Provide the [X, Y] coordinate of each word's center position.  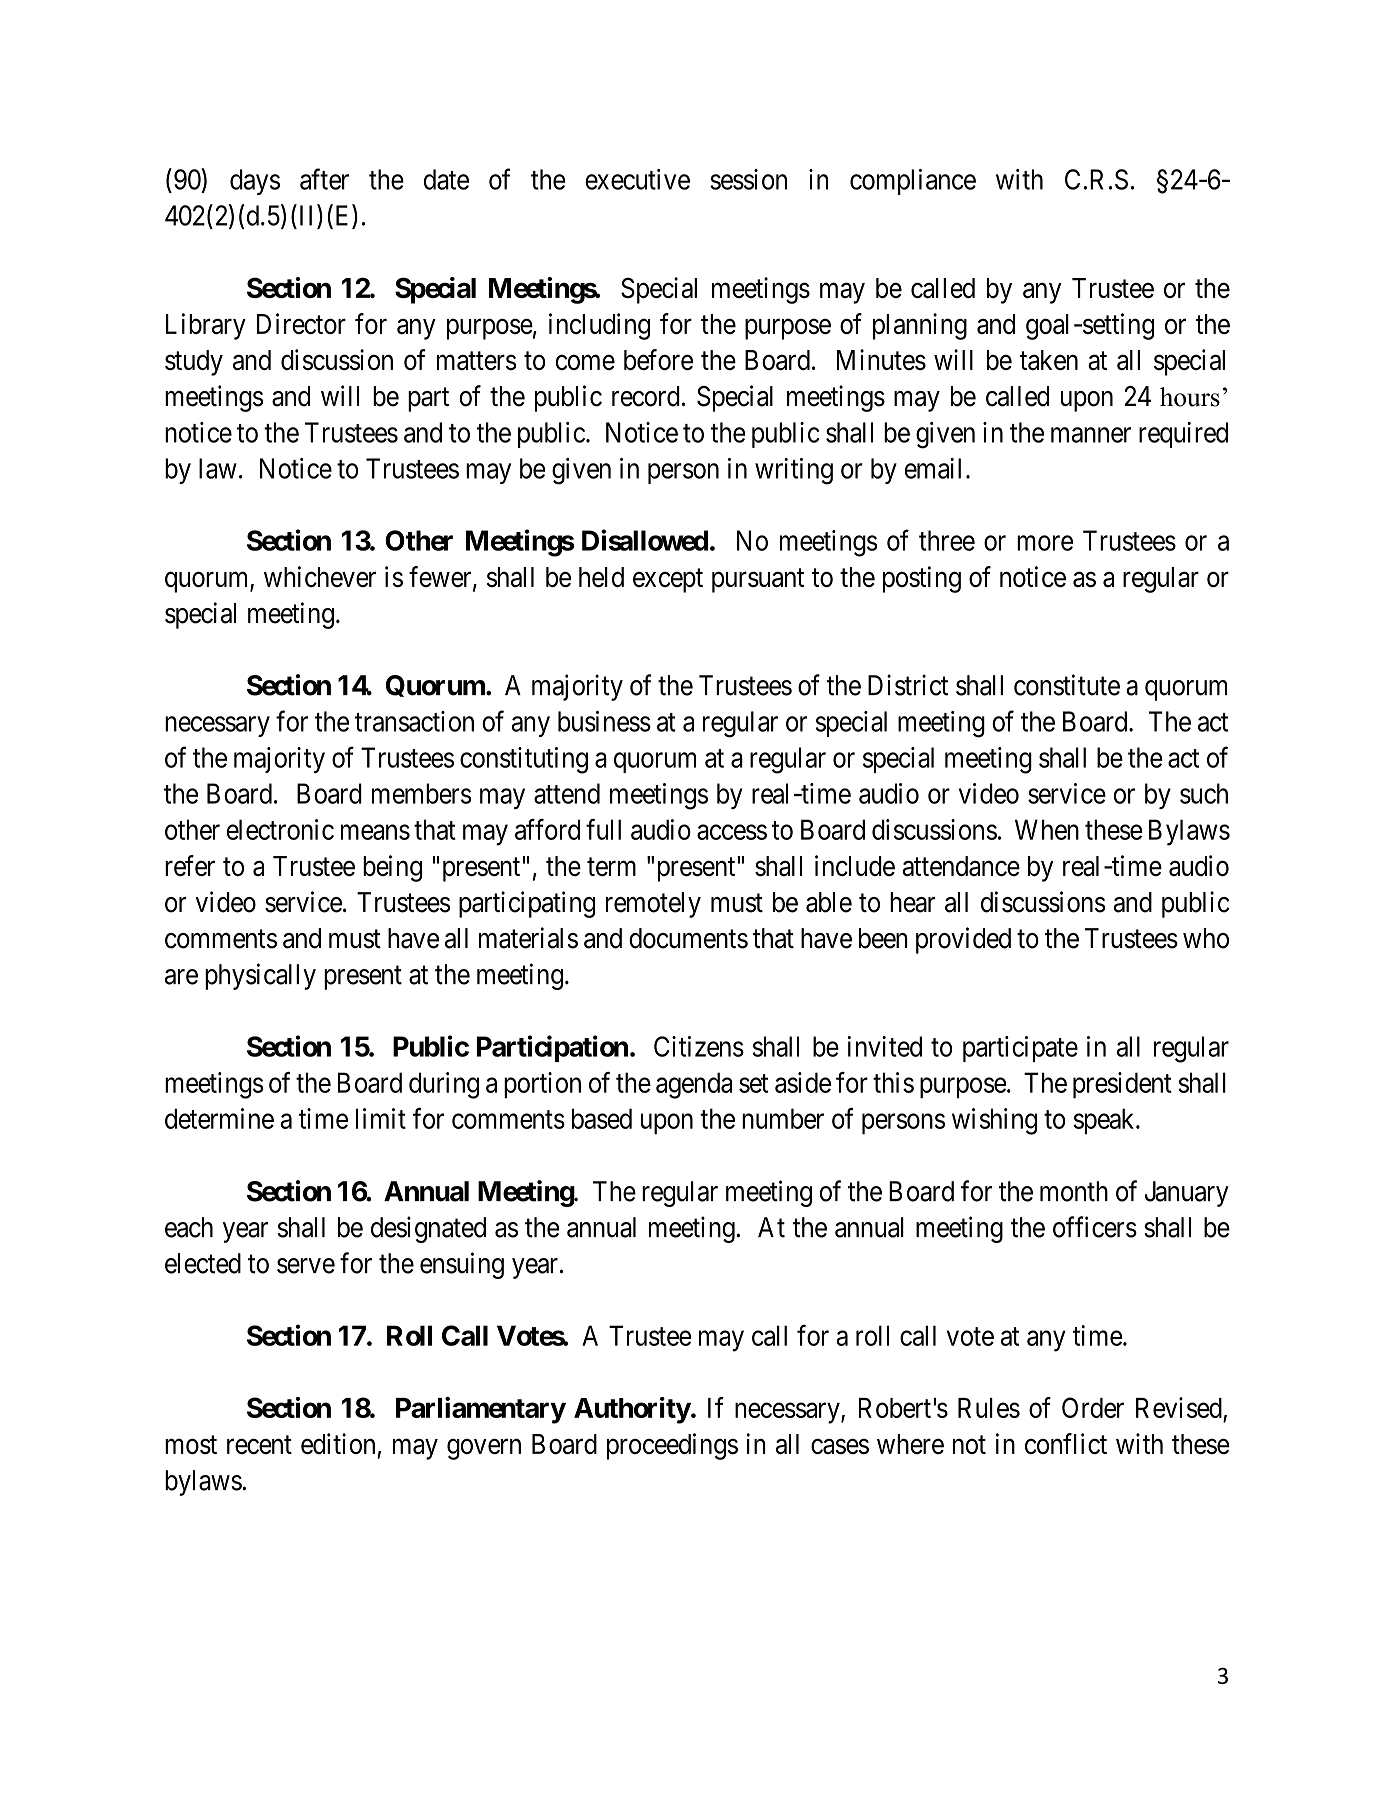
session [748, 179]
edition [338, 1443]
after [324, 179]
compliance [913, 182]
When [1047, 829]
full [603, 829]
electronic [280, 829]
